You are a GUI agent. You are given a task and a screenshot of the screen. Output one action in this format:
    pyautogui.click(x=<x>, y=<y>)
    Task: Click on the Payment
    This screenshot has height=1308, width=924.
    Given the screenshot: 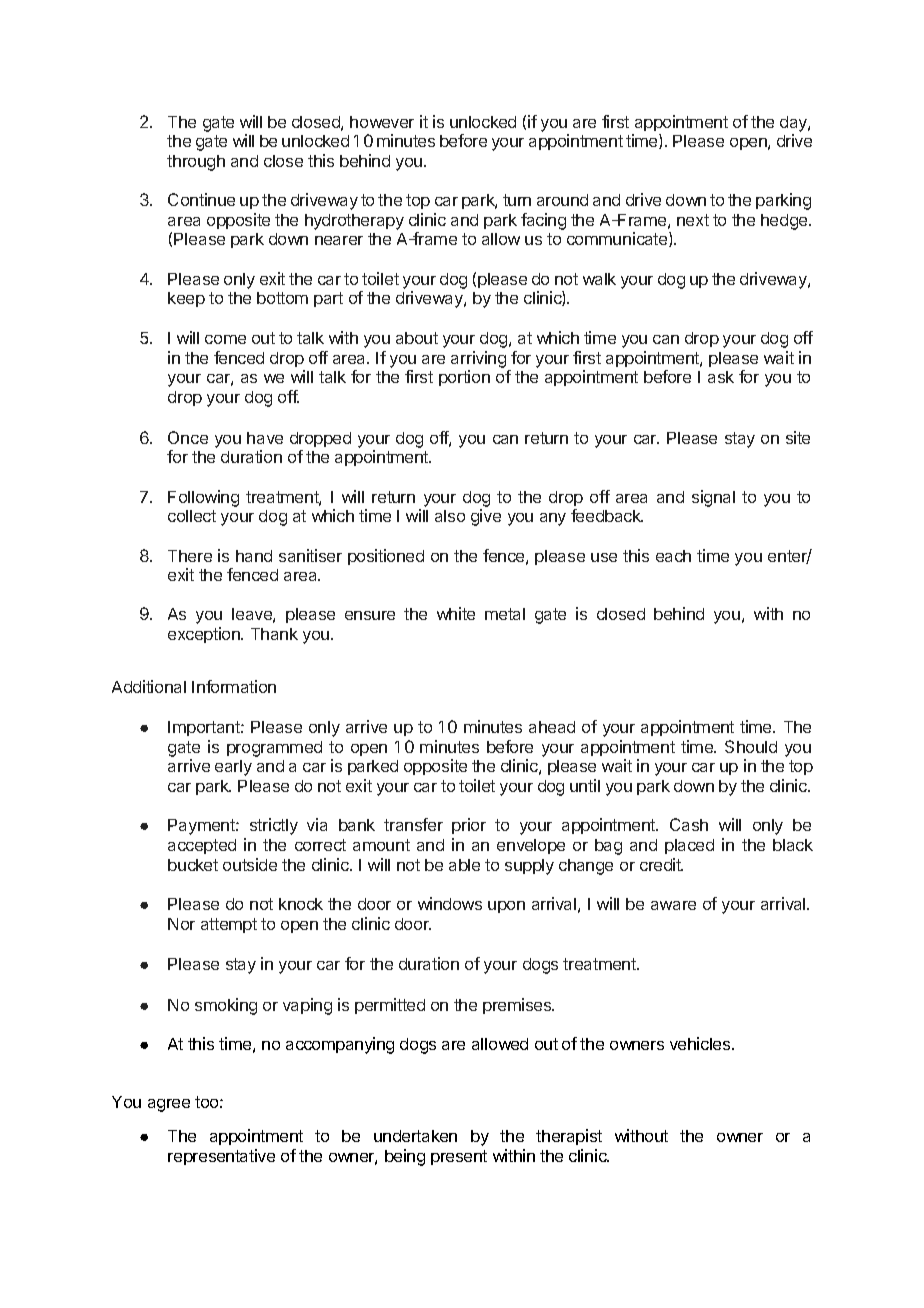 What is the action you would take?
    pyautogui.click(x=202, y=827)
